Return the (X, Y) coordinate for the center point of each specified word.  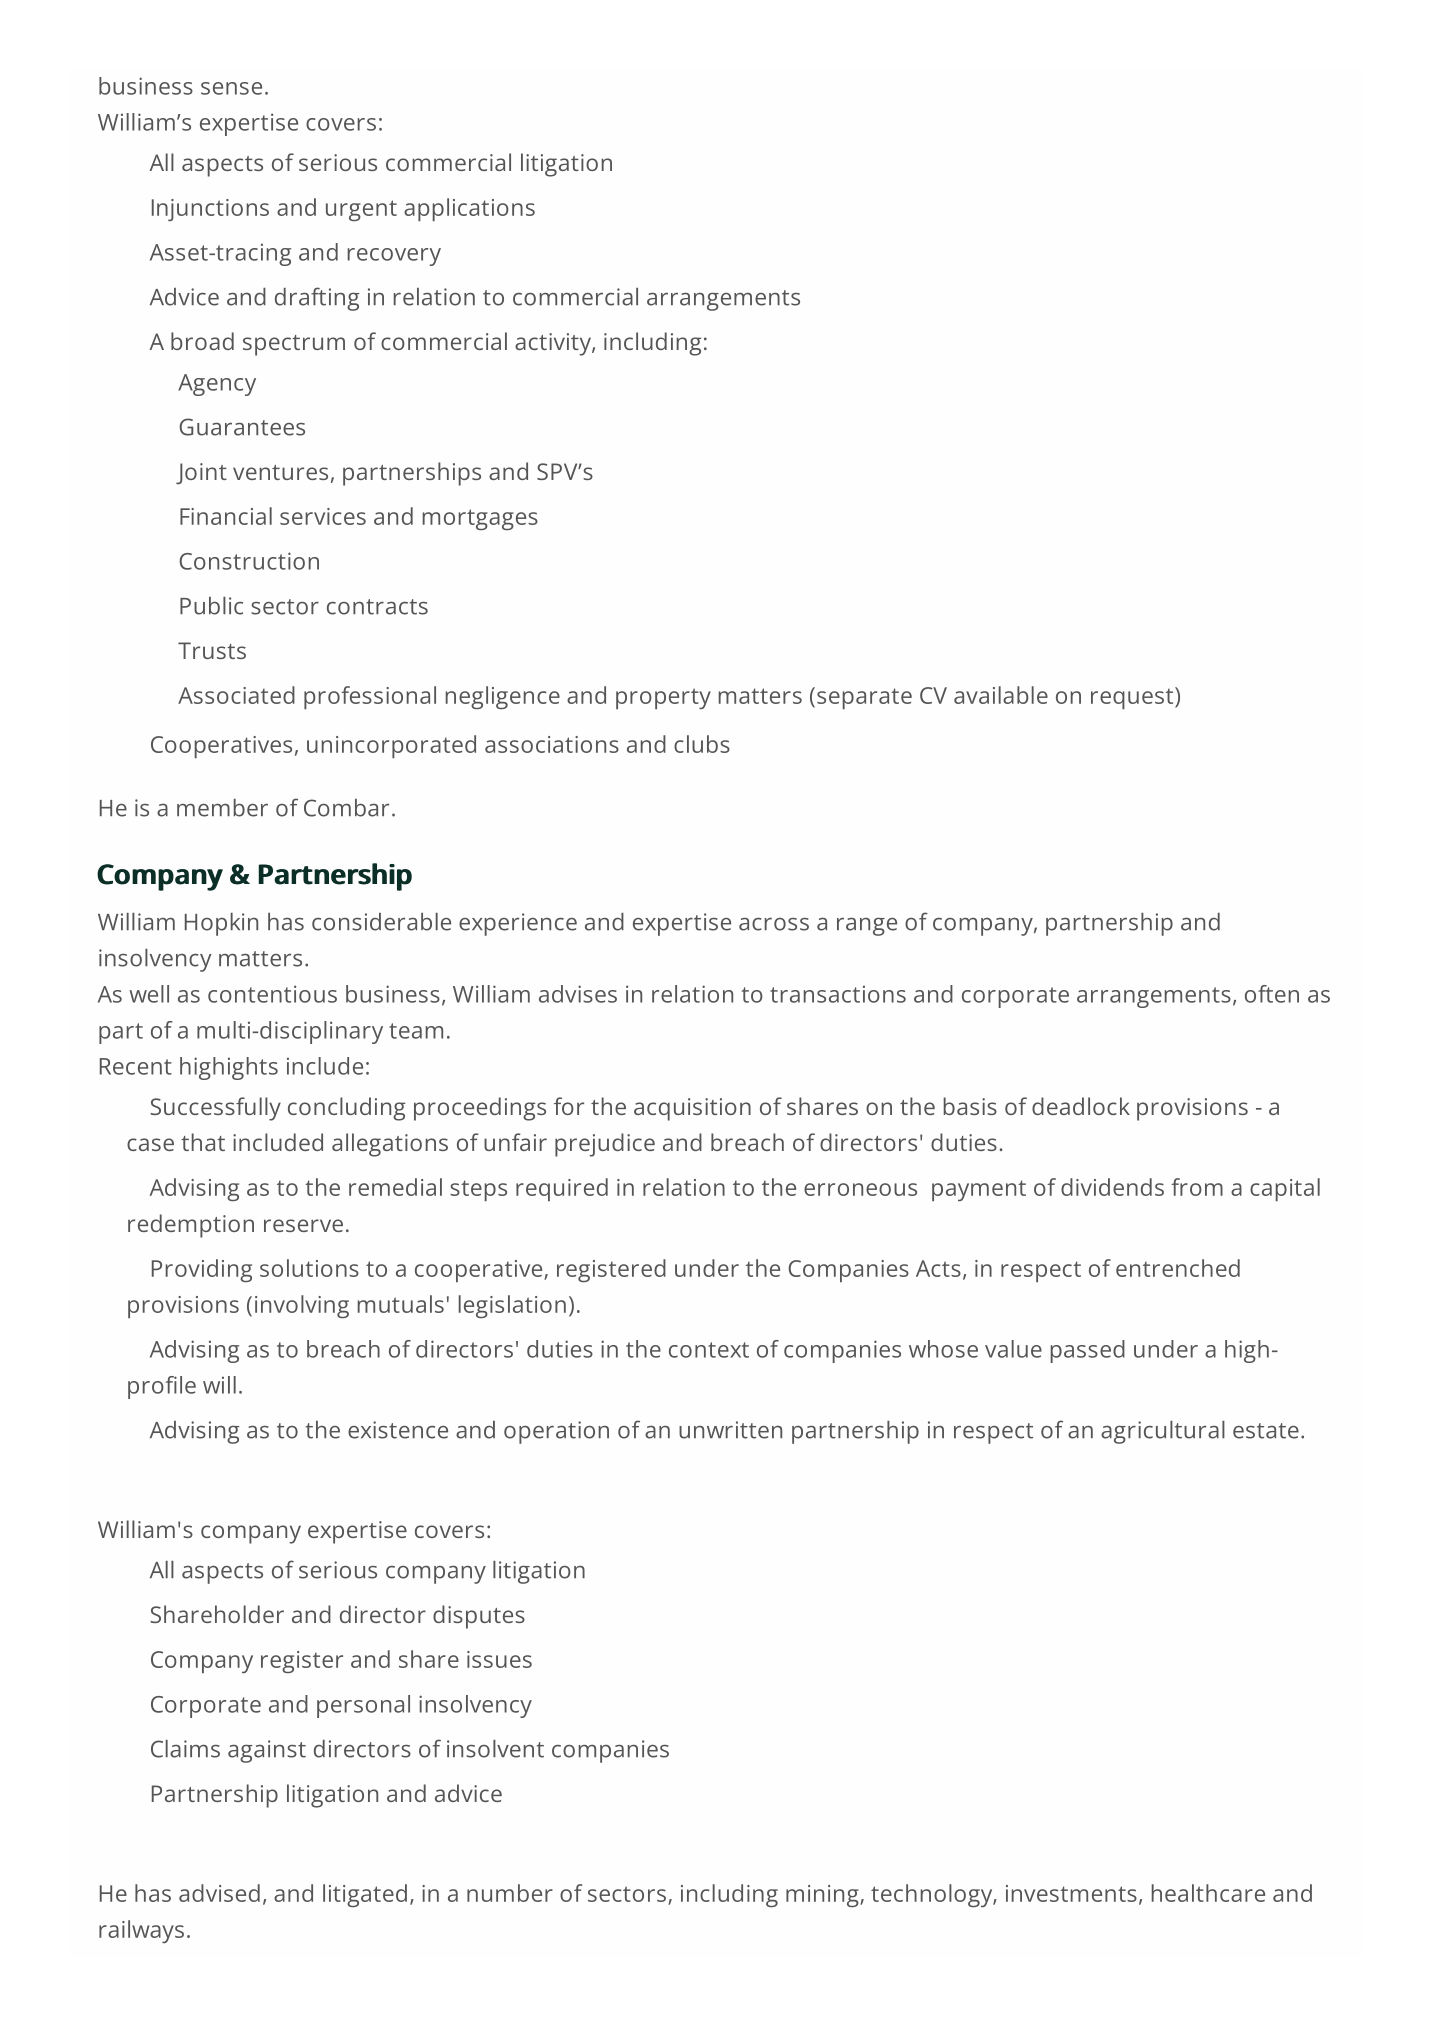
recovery (394, 257)
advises (578, 994)
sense (231, 88)
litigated (365, 1895)
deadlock (1081, 1106)
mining (823, 1896)
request (1133, 698)
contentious (272, 994)
